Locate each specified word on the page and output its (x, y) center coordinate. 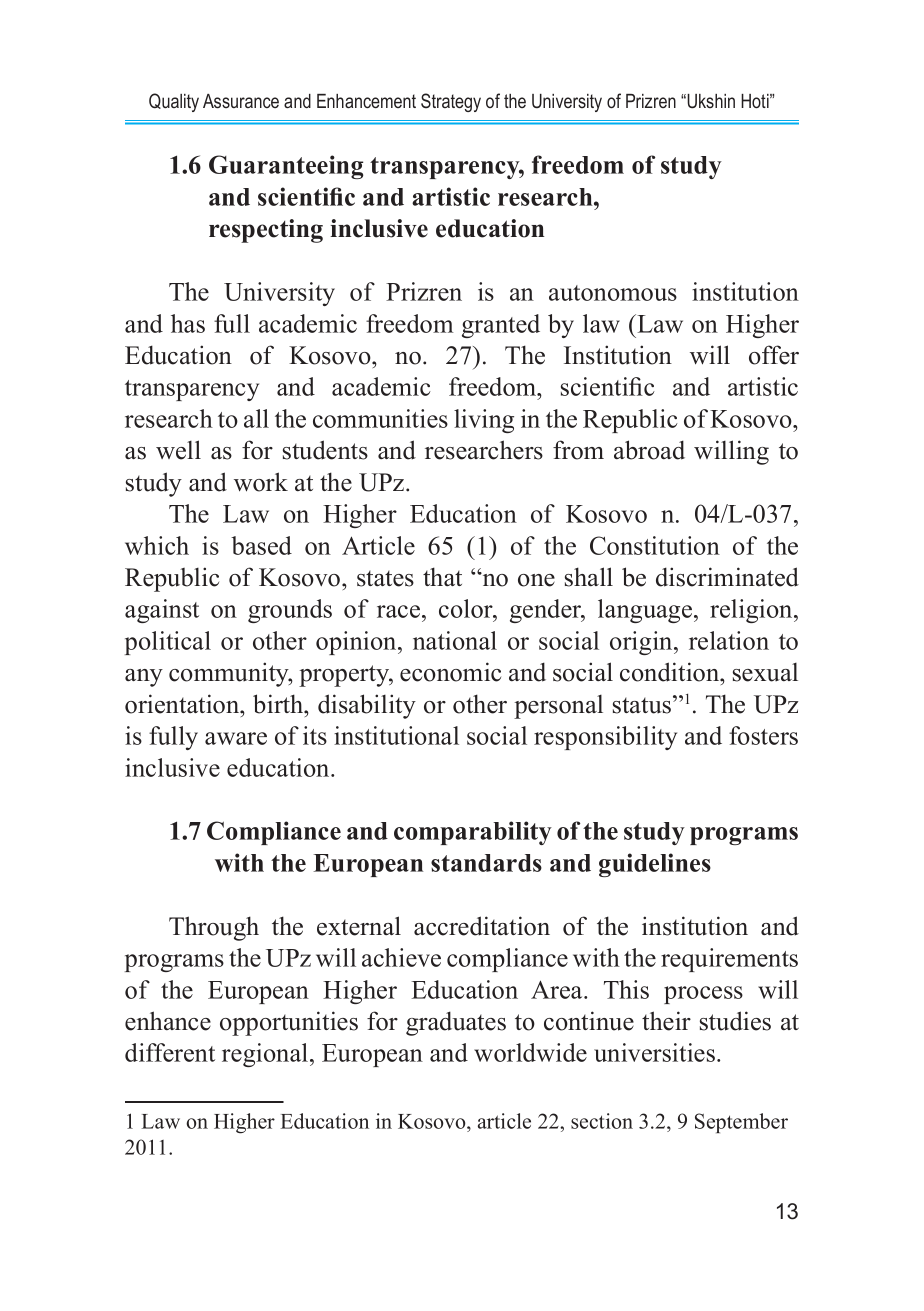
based (261, 545)
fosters (763, 735)
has (188, 323)
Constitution (655, 545)
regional (266, 1055)
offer (774, 355)
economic (450, 672)
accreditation (482, 926)
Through (214, 928)
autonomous (613, 293)
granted (501, 326)
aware (236, 738)
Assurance (241, 101)
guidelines (655, 865)
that (442, 576)
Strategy (451, 102)
